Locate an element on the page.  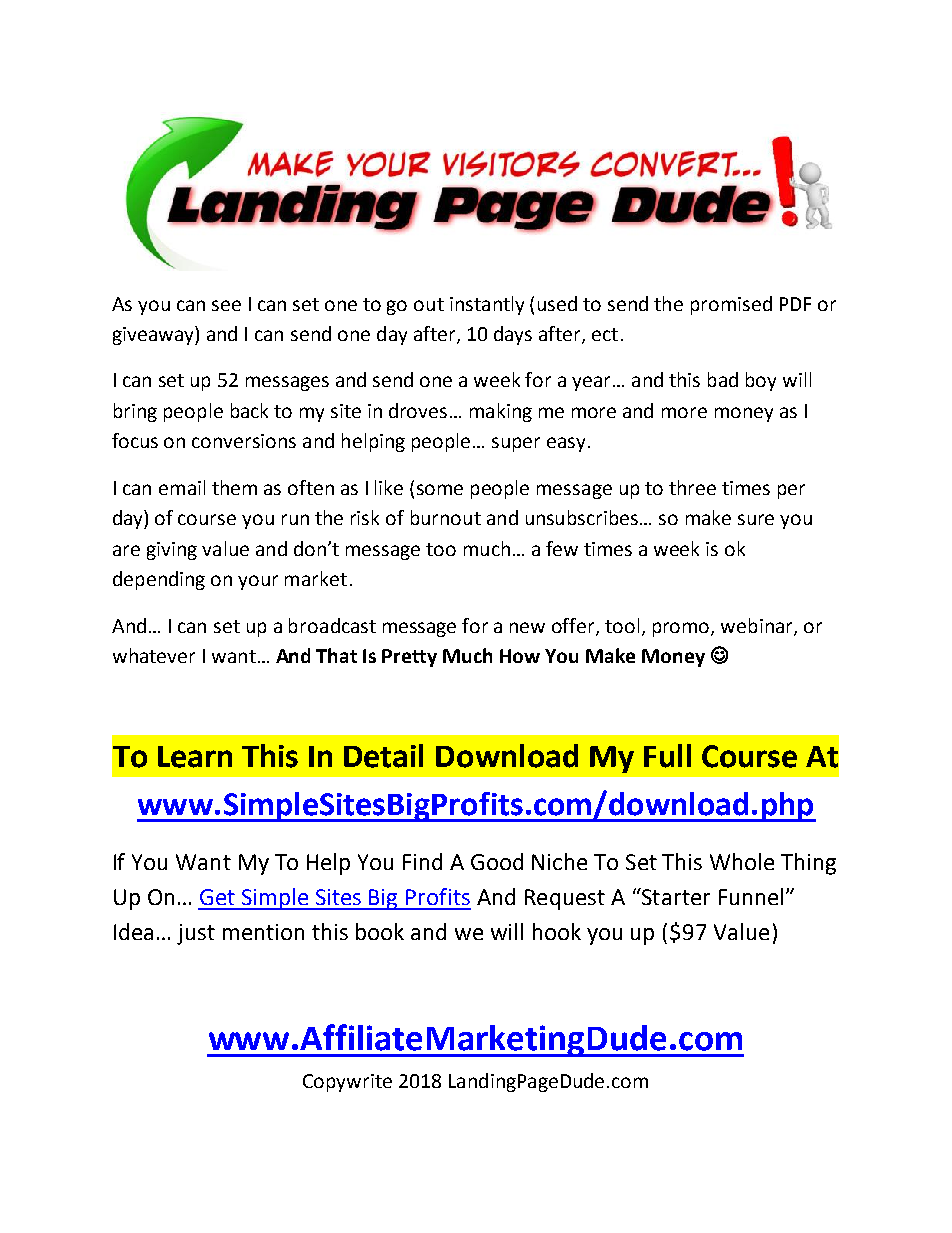
new is located at coordinates (527, 627).
